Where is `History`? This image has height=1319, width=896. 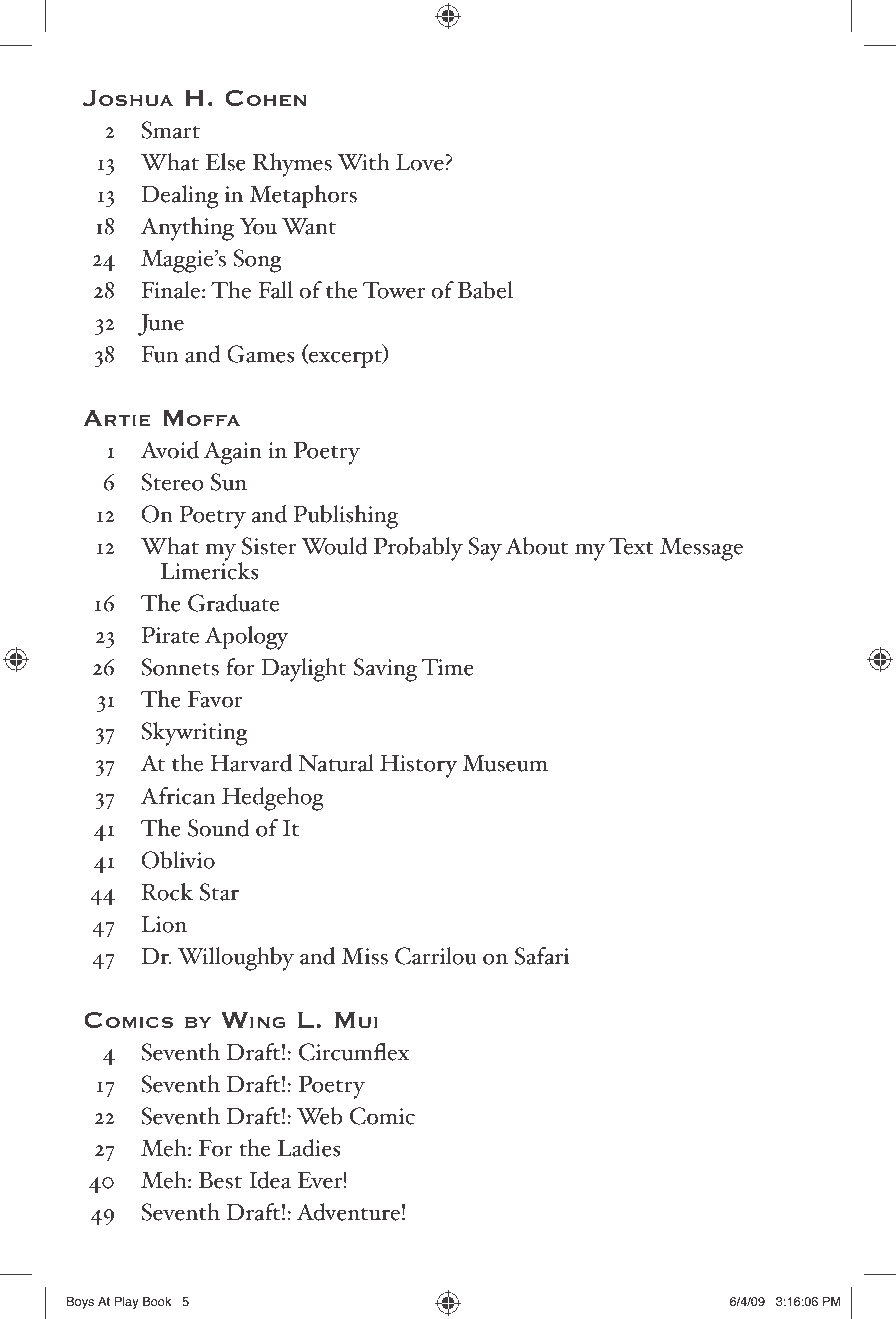 History is located at coordinates (418, 766).
